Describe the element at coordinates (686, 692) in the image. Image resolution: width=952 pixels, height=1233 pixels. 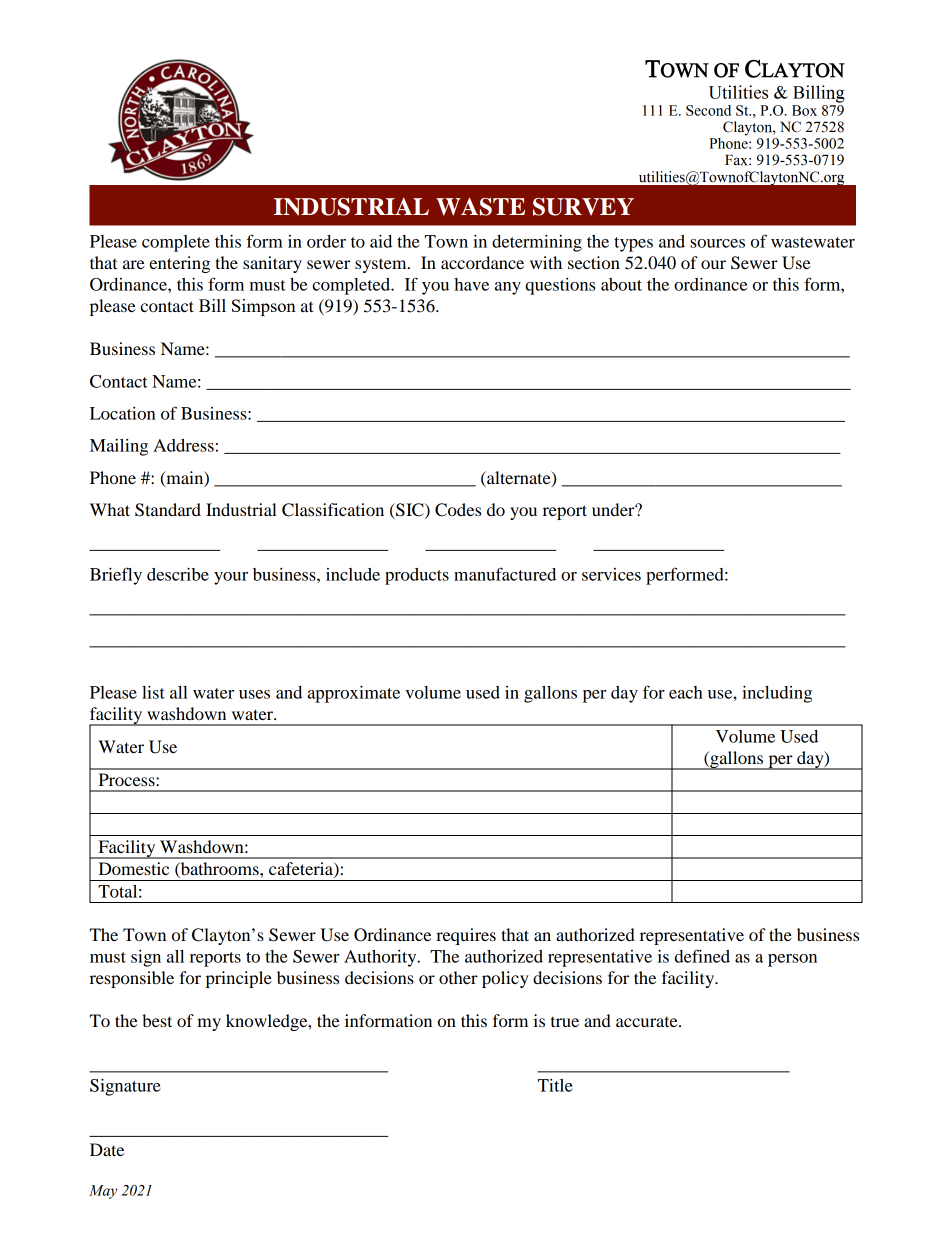
I see `each` at that location.
